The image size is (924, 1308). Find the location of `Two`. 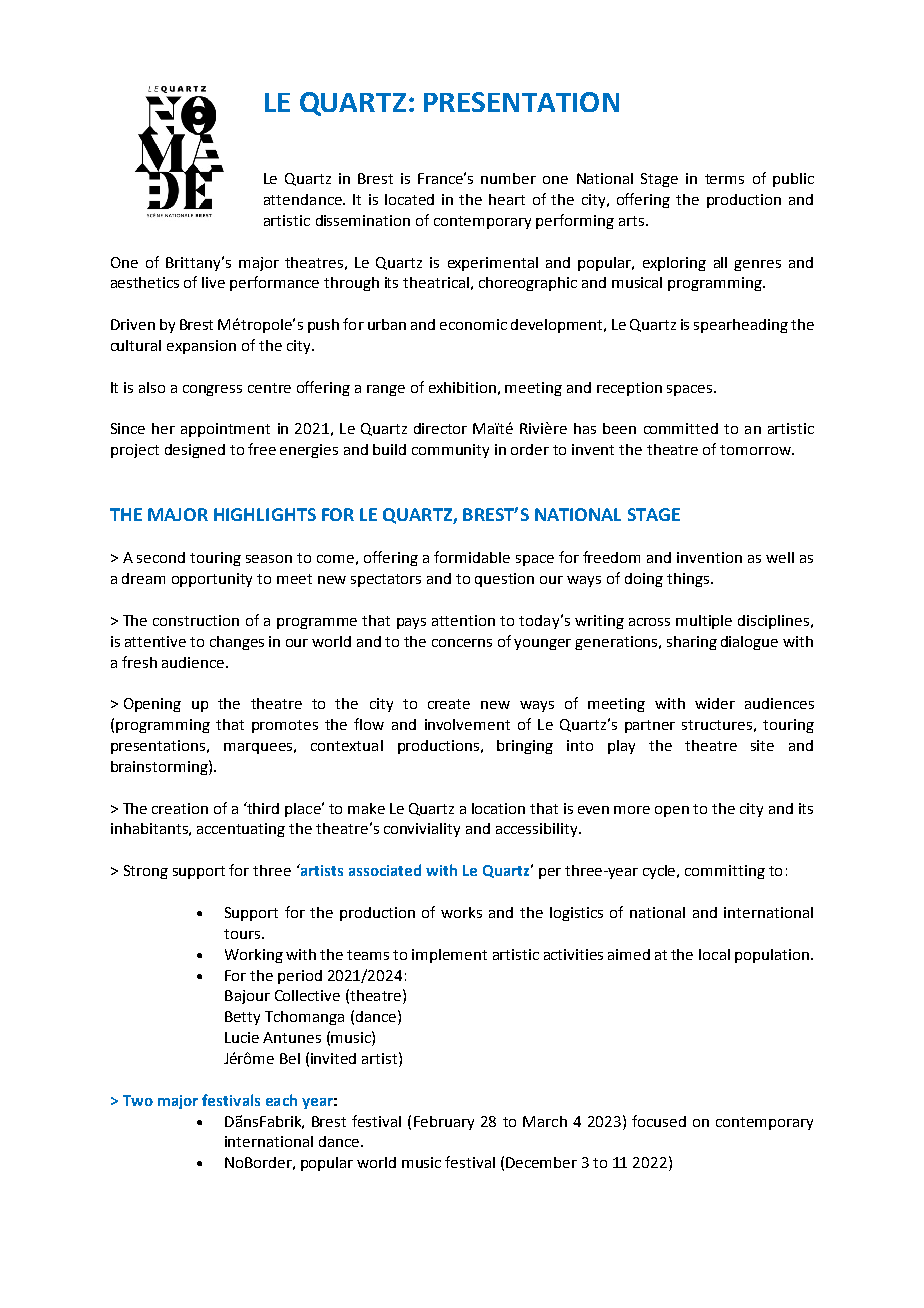

Two is located at coordinates (138, 1100).
